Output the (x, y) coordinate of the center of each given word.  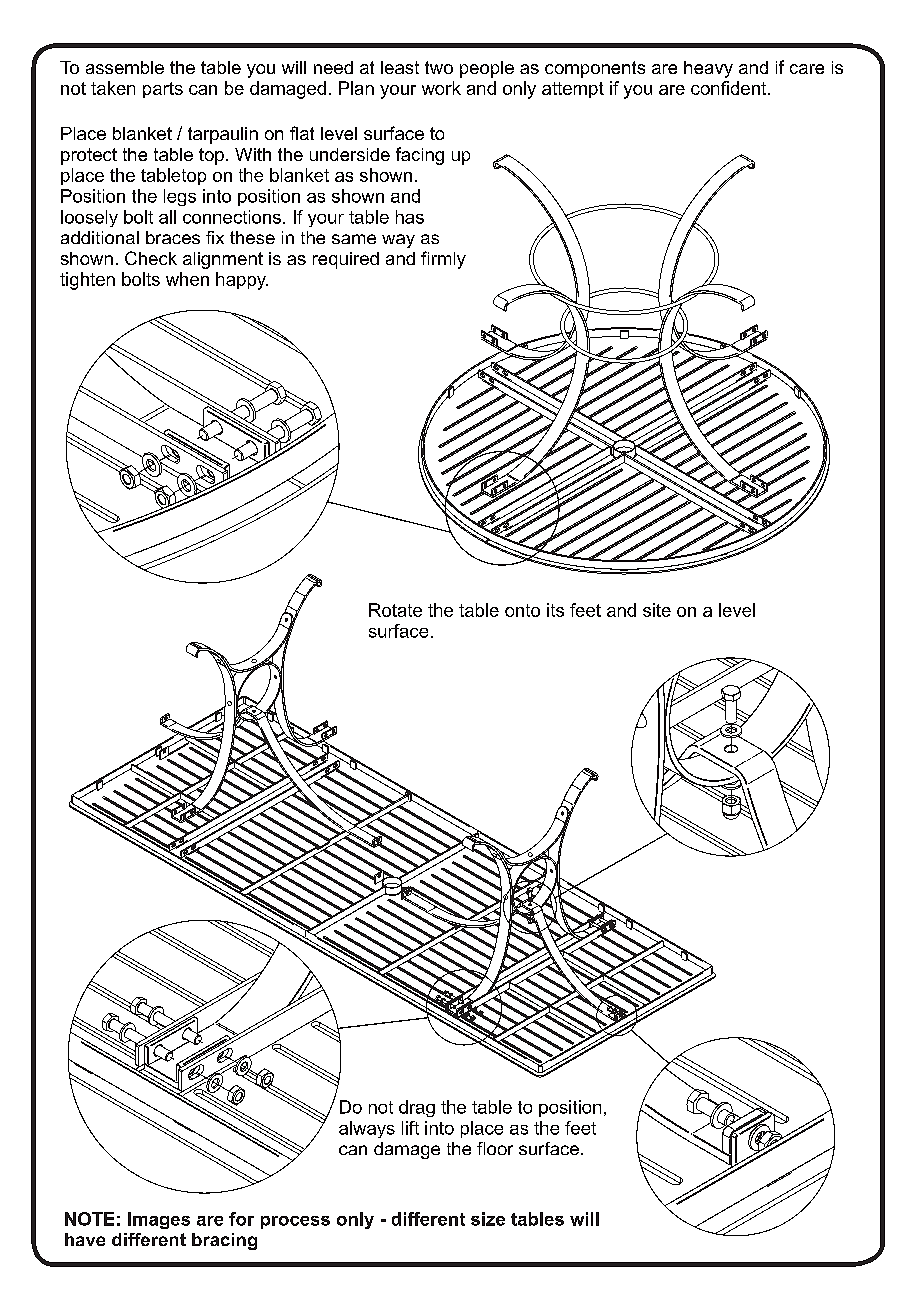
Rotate (395, 610)
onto (522, 610)
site (657, 610)
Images (159, 1220)
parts (163, 90)
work (441, 88)
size (488, 1219)
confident (730, 88)
